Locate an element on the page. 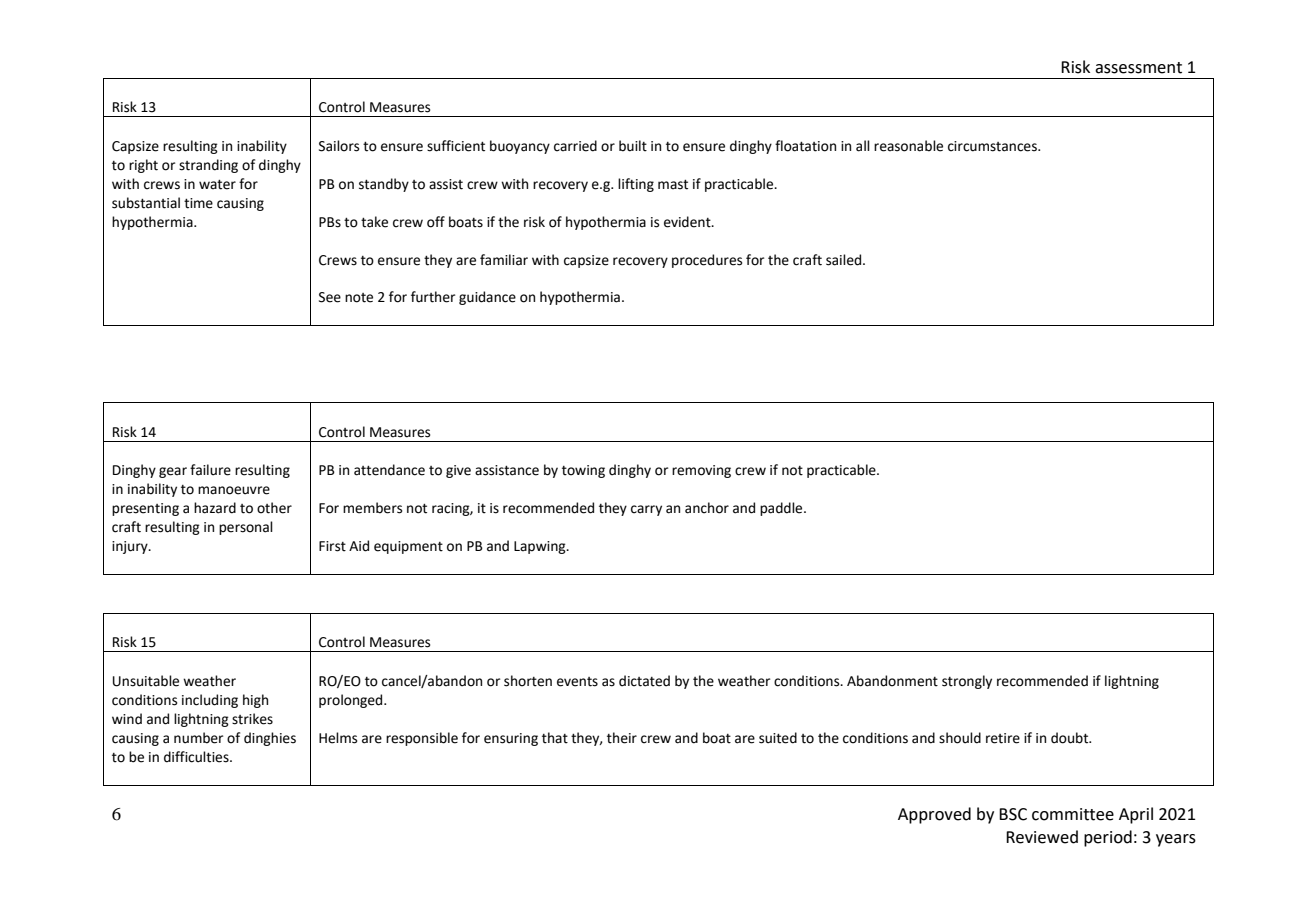  built is located at coordinates (633, 146).
